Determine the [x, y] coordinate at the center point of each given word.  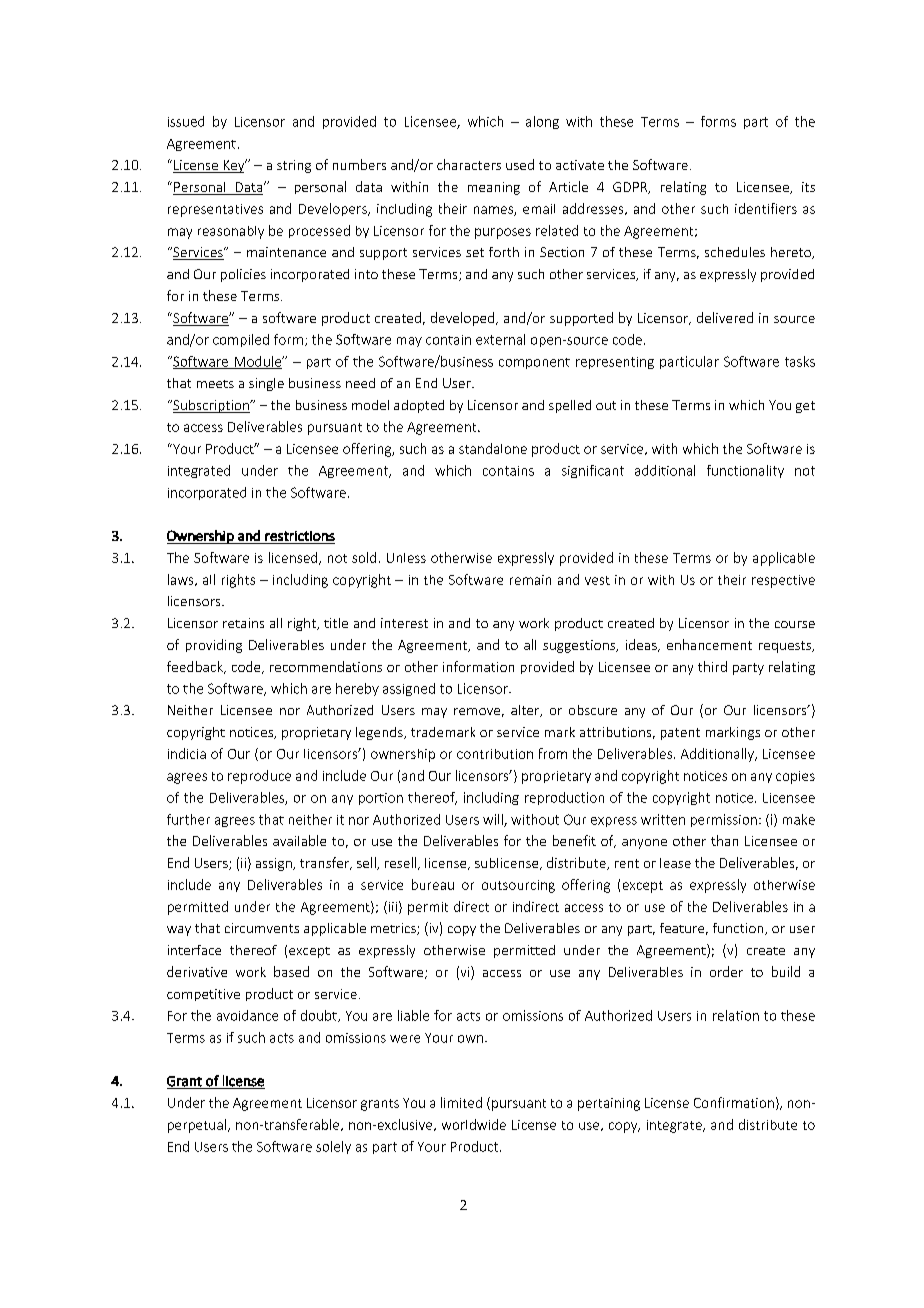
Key [234, 166]
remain [530, 580]
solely [333, 1147]
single [266, 384]
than [724, 840]
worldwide [474, 1124]
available [299, 840]
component [534, 363]
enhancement [709, 644]
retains [243, 623]
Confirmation [734, 1102]
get [805, 407]
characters [469, 164]
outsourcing [518, 886]
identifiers [766, 208]
